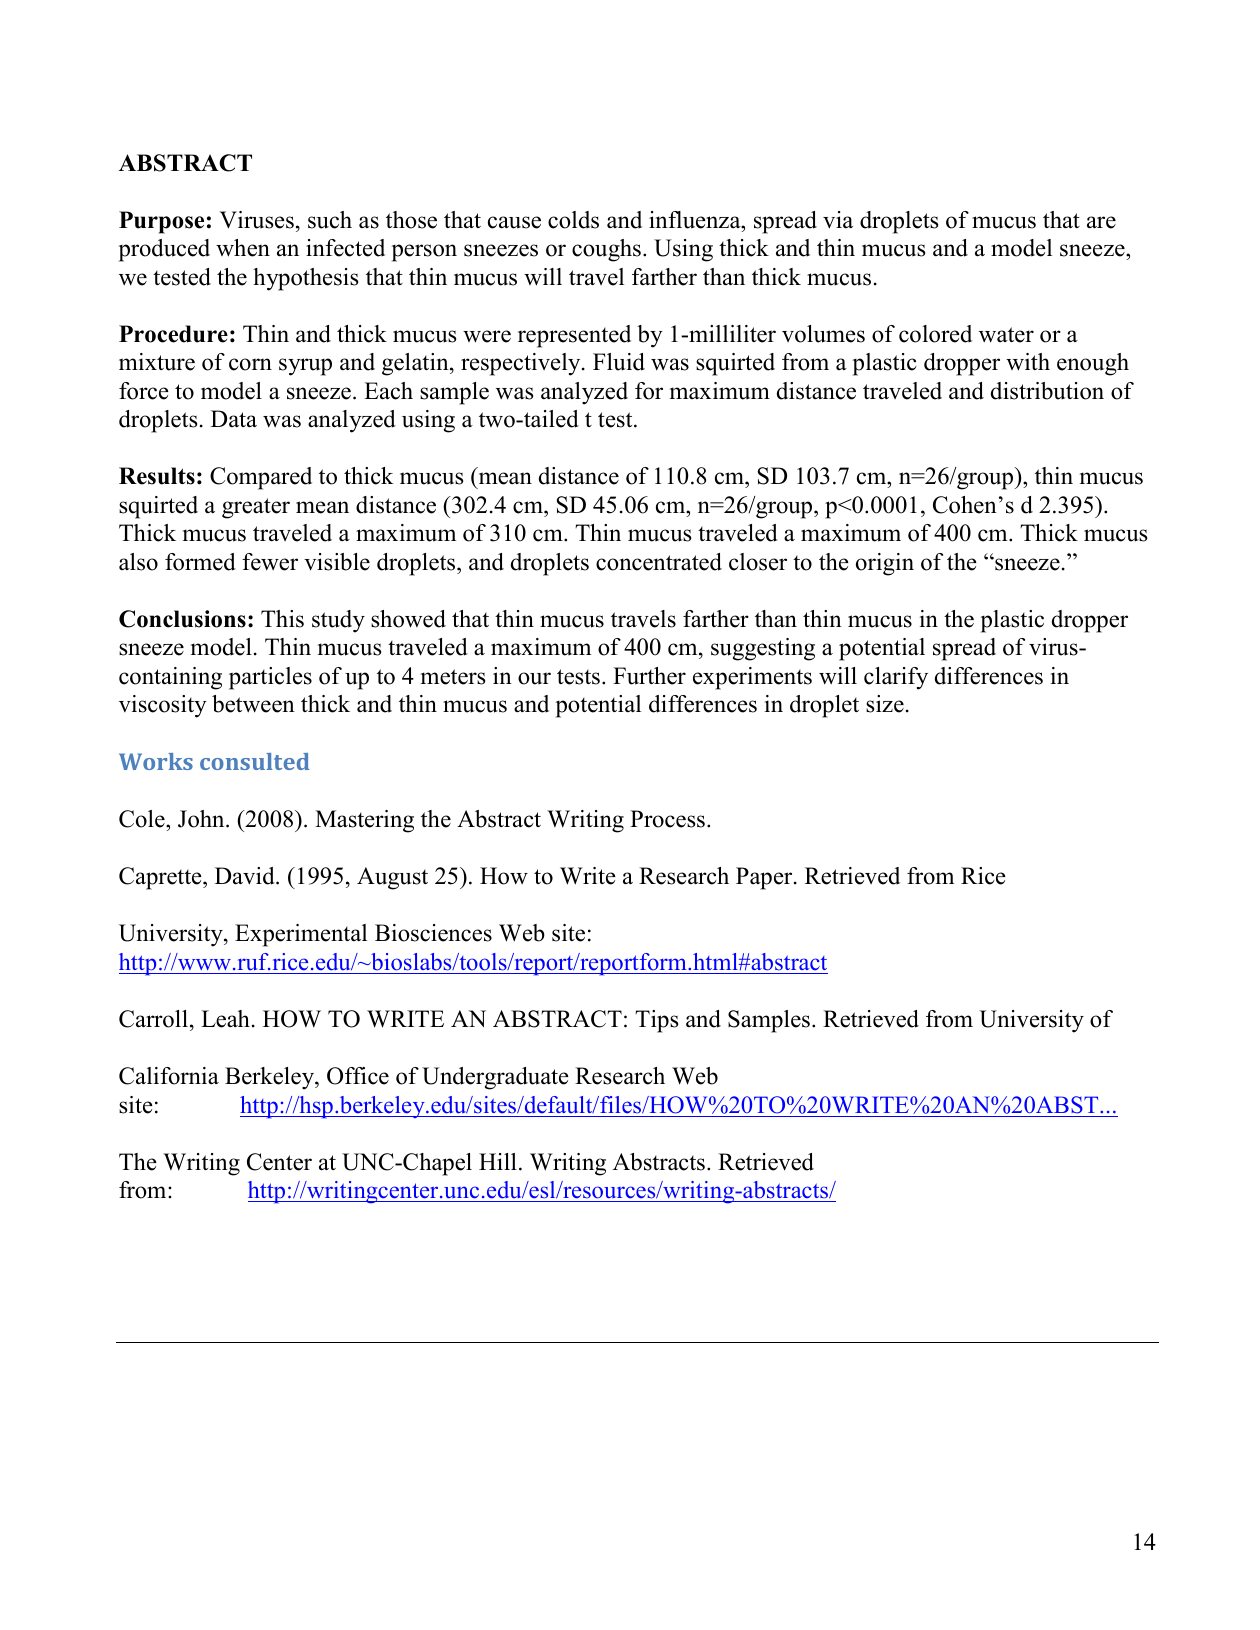 The height and width of the document is (1630, 1260). What do you see at coordinates (243, 248) in the document?
I see `when` at bounding box center [243, 248].
